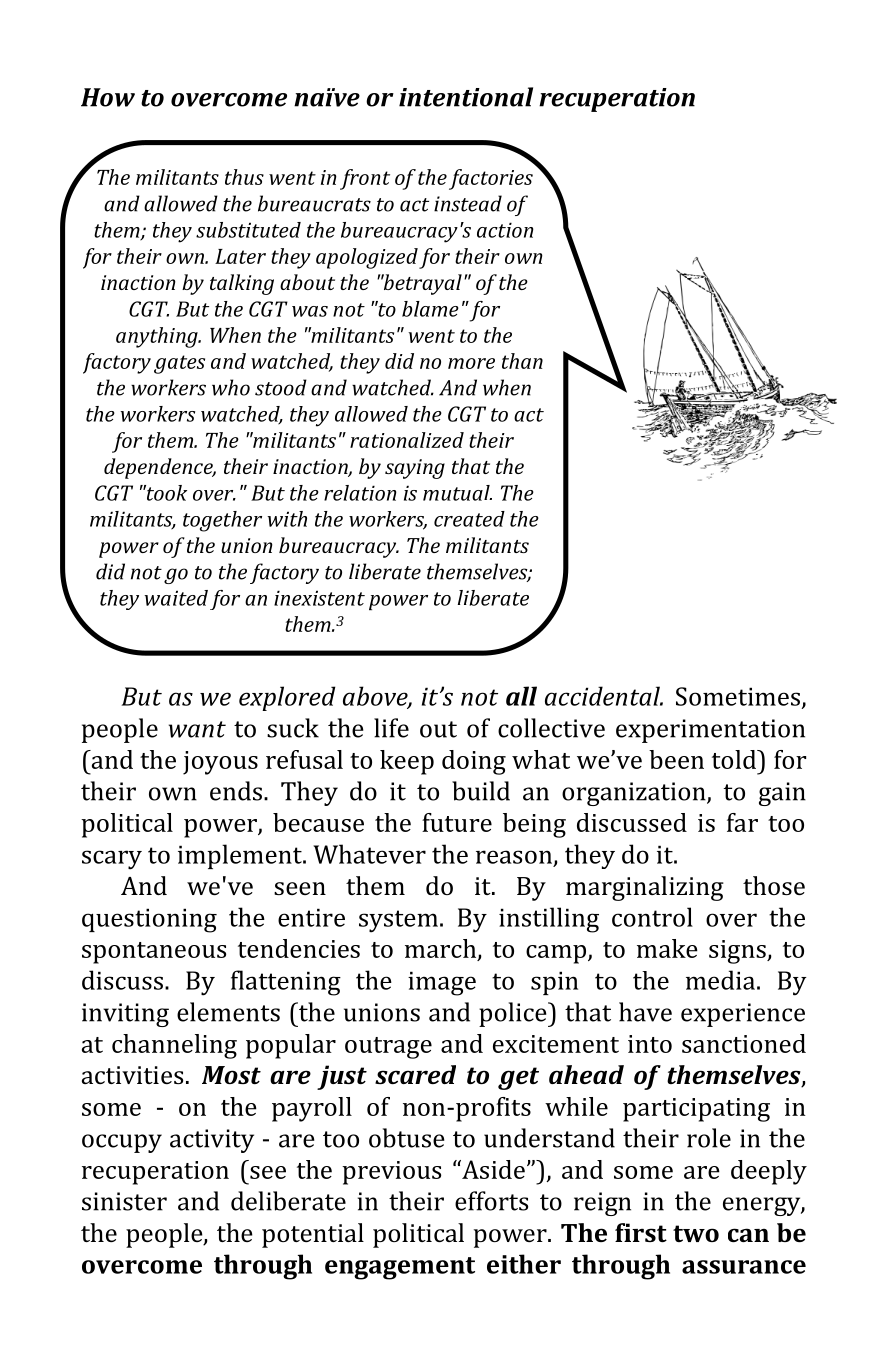 The width and height of the image is (887, 1372). Describe the element at coordinates (244, 177) in the image. I see `thus` at that location.
